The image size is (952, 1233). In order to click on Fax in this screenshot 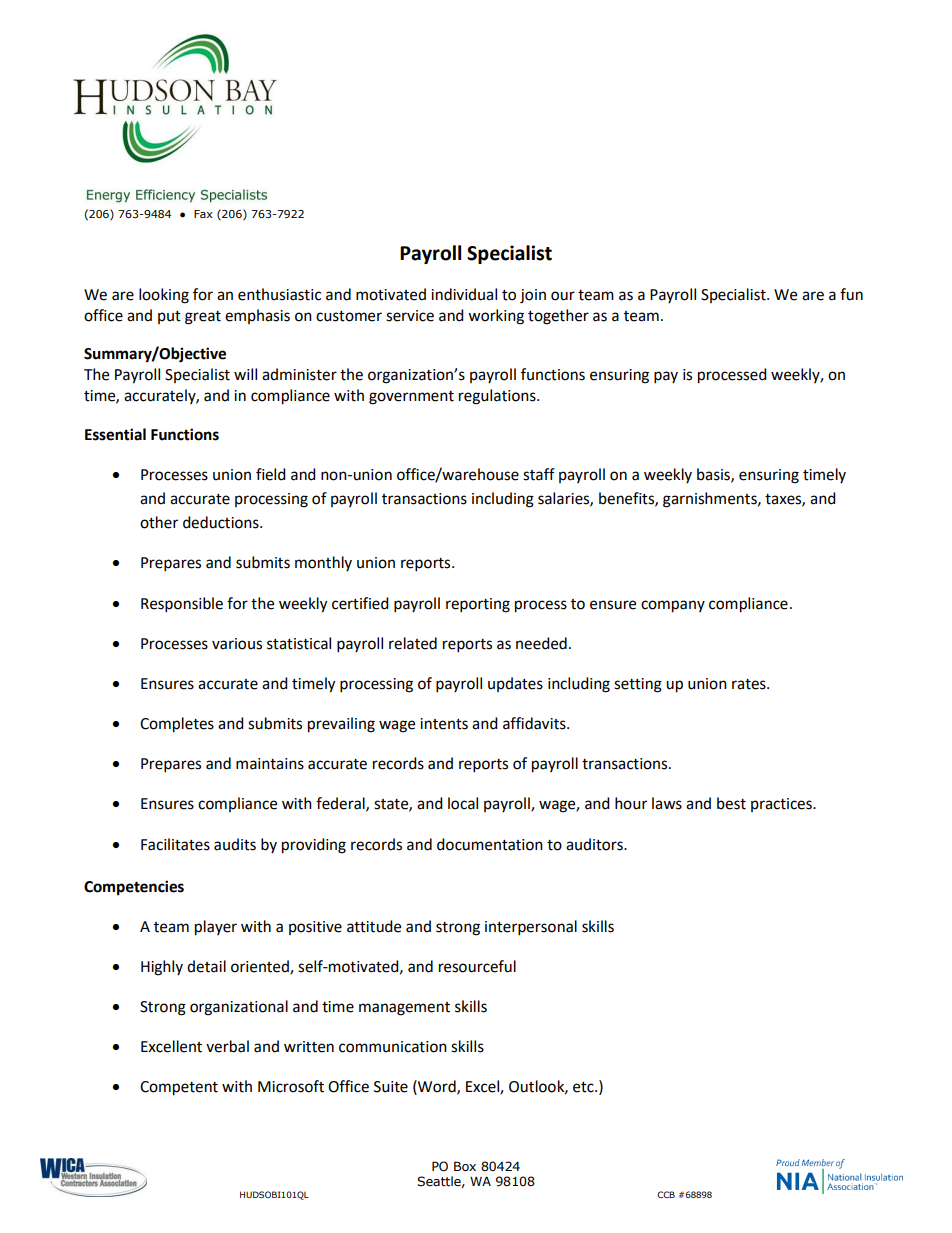, I will do `click(203, 214)`.
